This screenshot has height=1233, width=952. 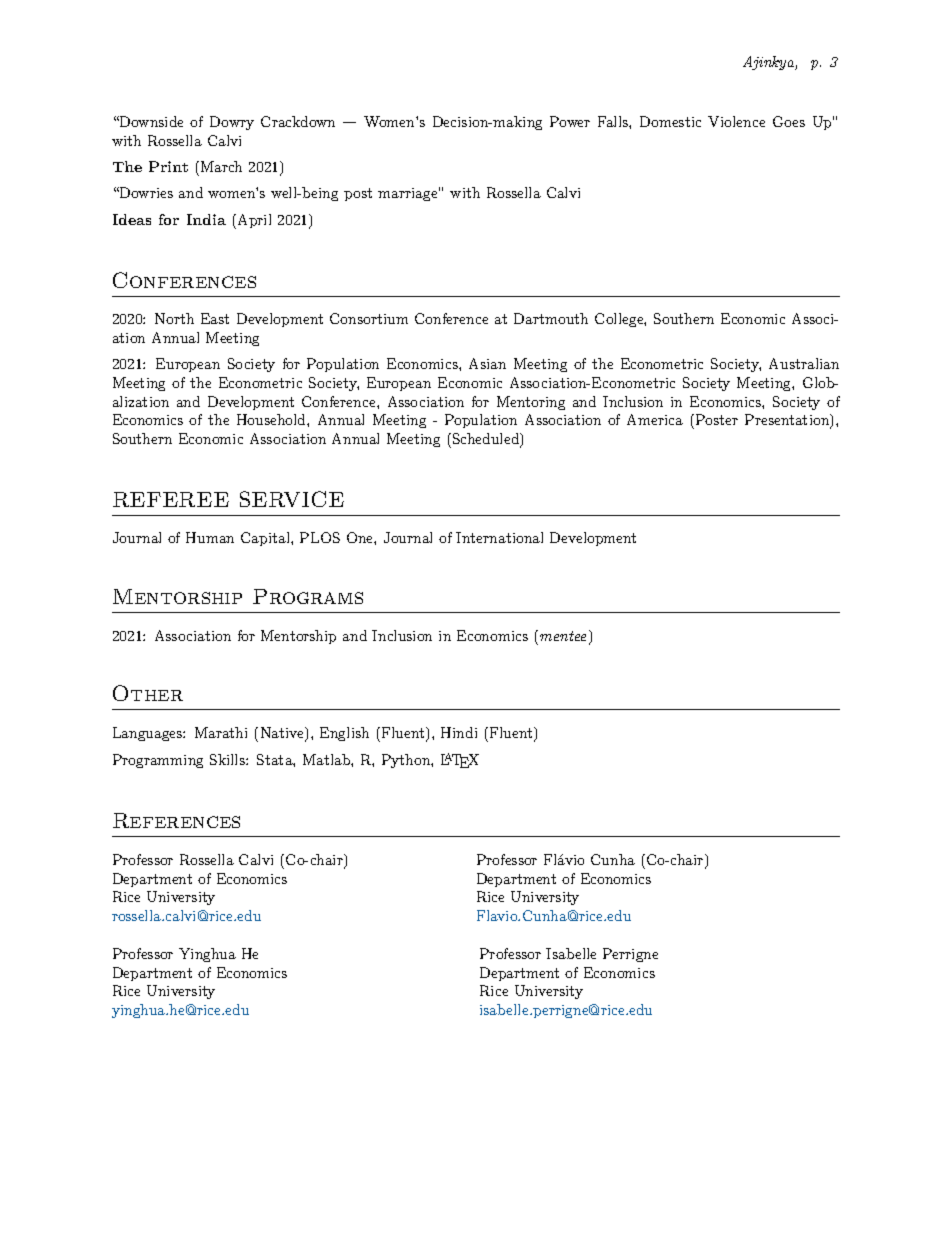 I want to click on mentee, so click(x=563, y=636).
